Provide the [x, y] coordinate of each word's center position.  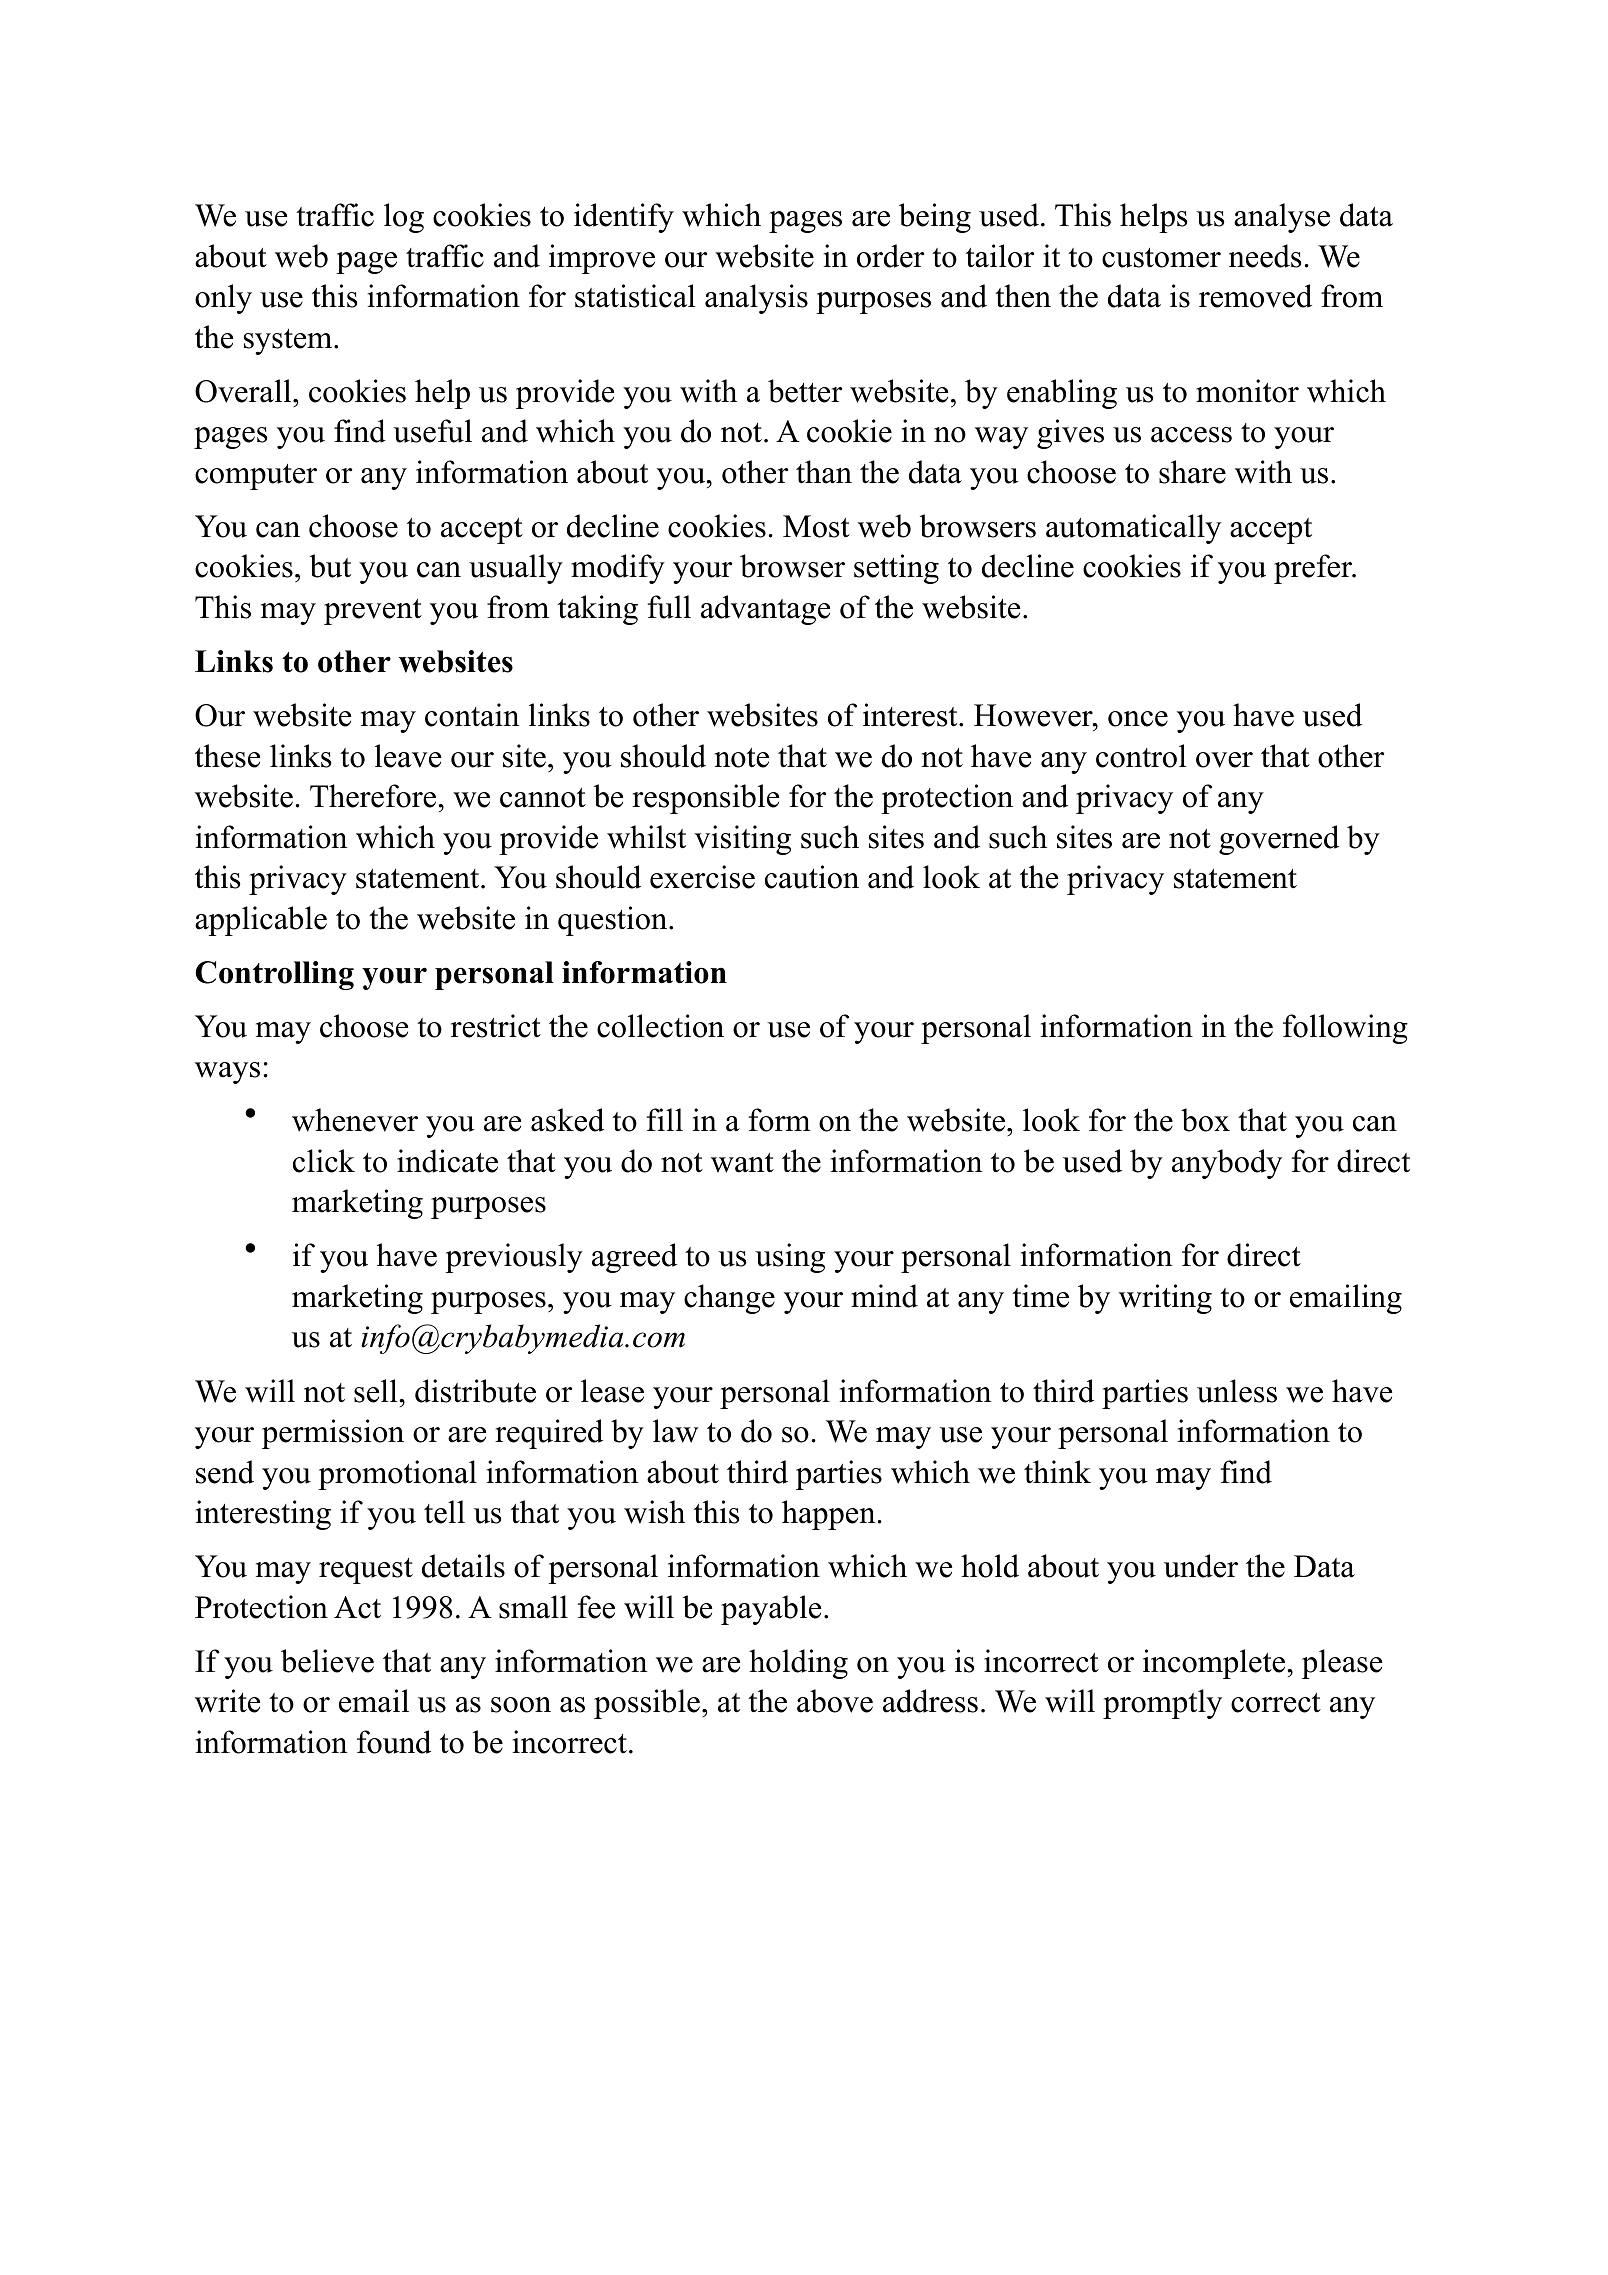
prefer [1314, 569]
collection [660, 1026]
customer [1161, 258]
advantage [765, 610]
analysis [756, 299]
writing [1165, 1299]
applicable [261, 921]
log [404, 218]
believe [327, 1661]
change [729, 1299]
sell [377, 1391]
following [1345, 1029]
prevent [373, 612]
